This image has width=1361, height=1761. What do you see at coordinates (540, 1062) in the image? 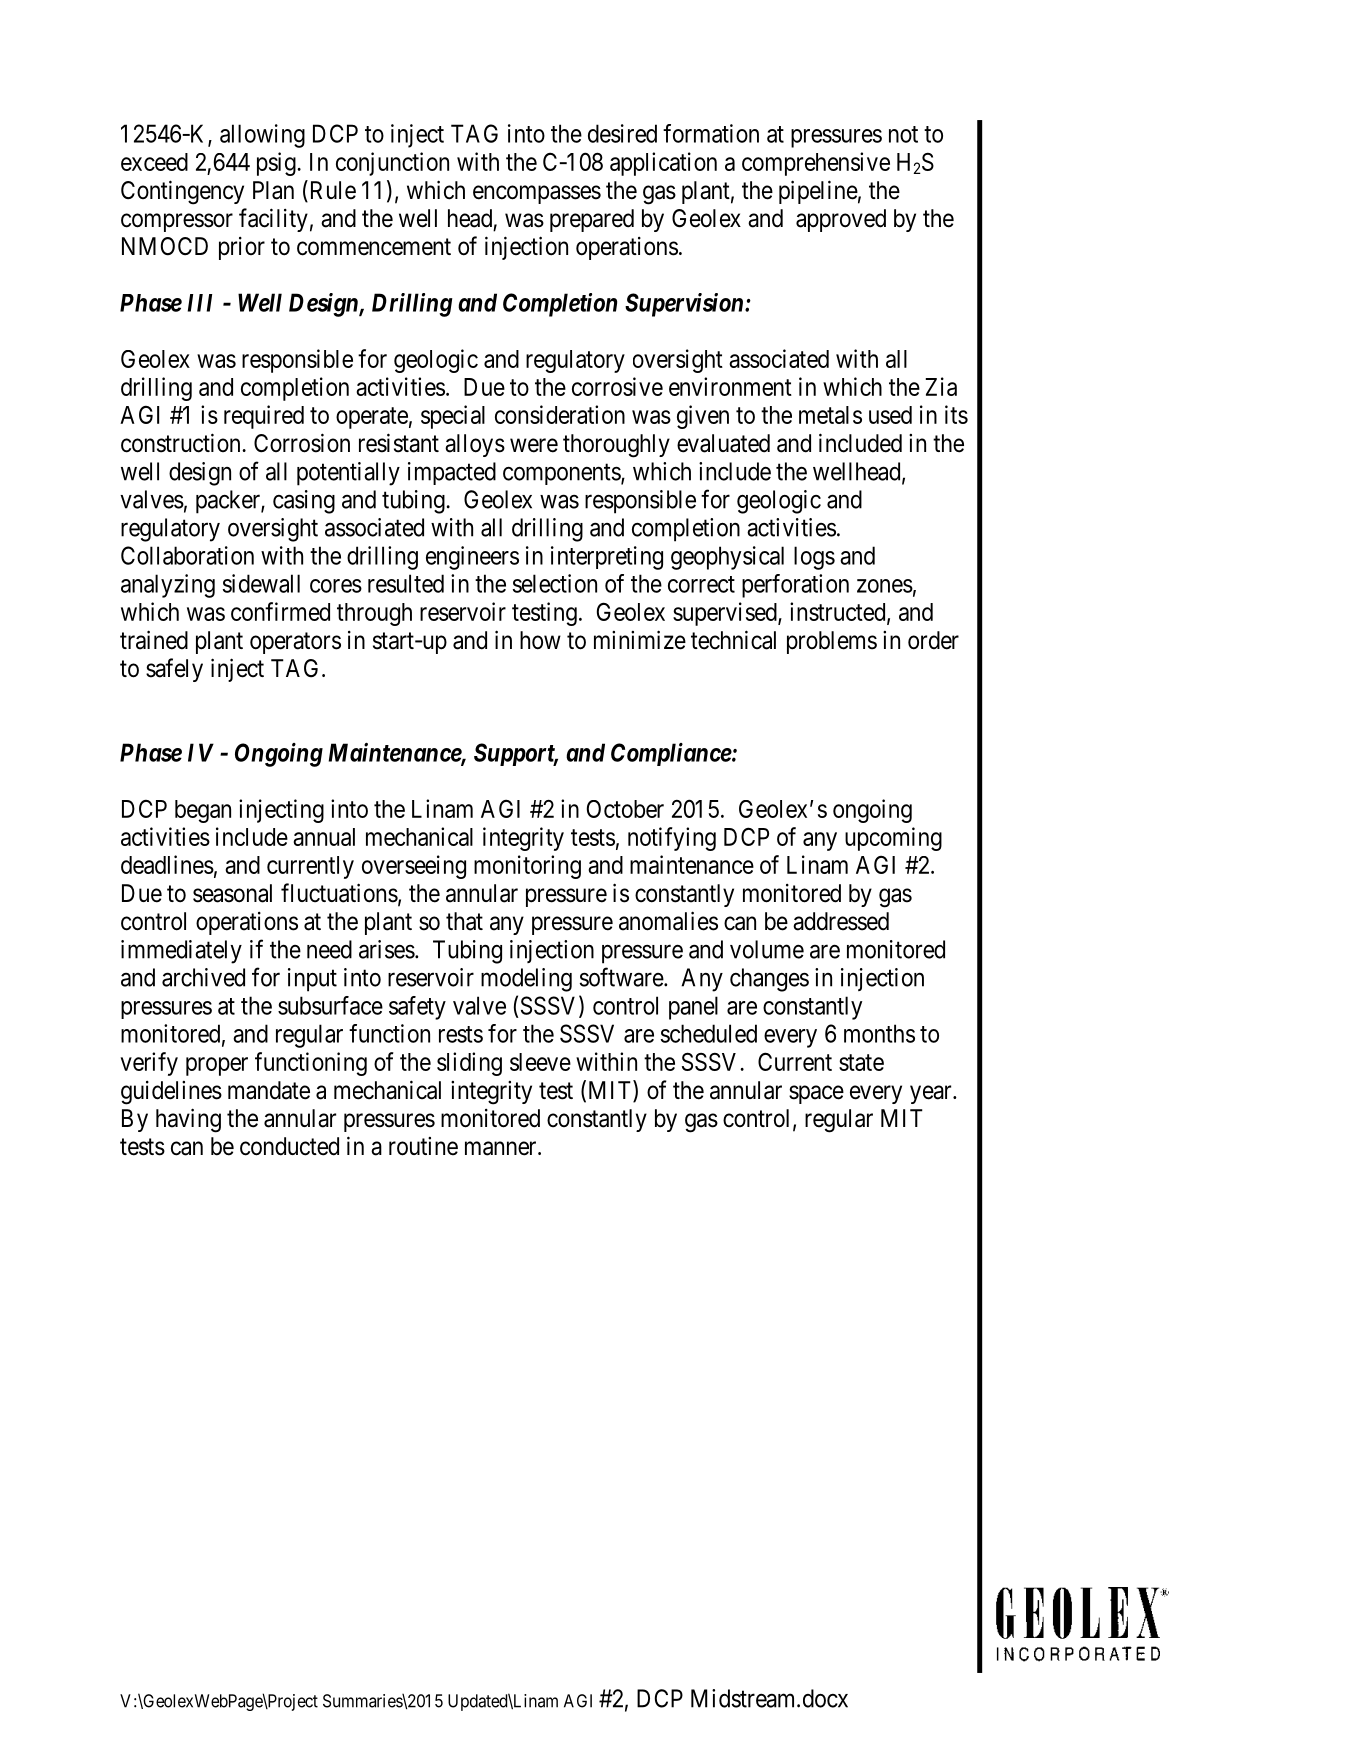
I see `sleeve` at bounding box center [540, 1062].
